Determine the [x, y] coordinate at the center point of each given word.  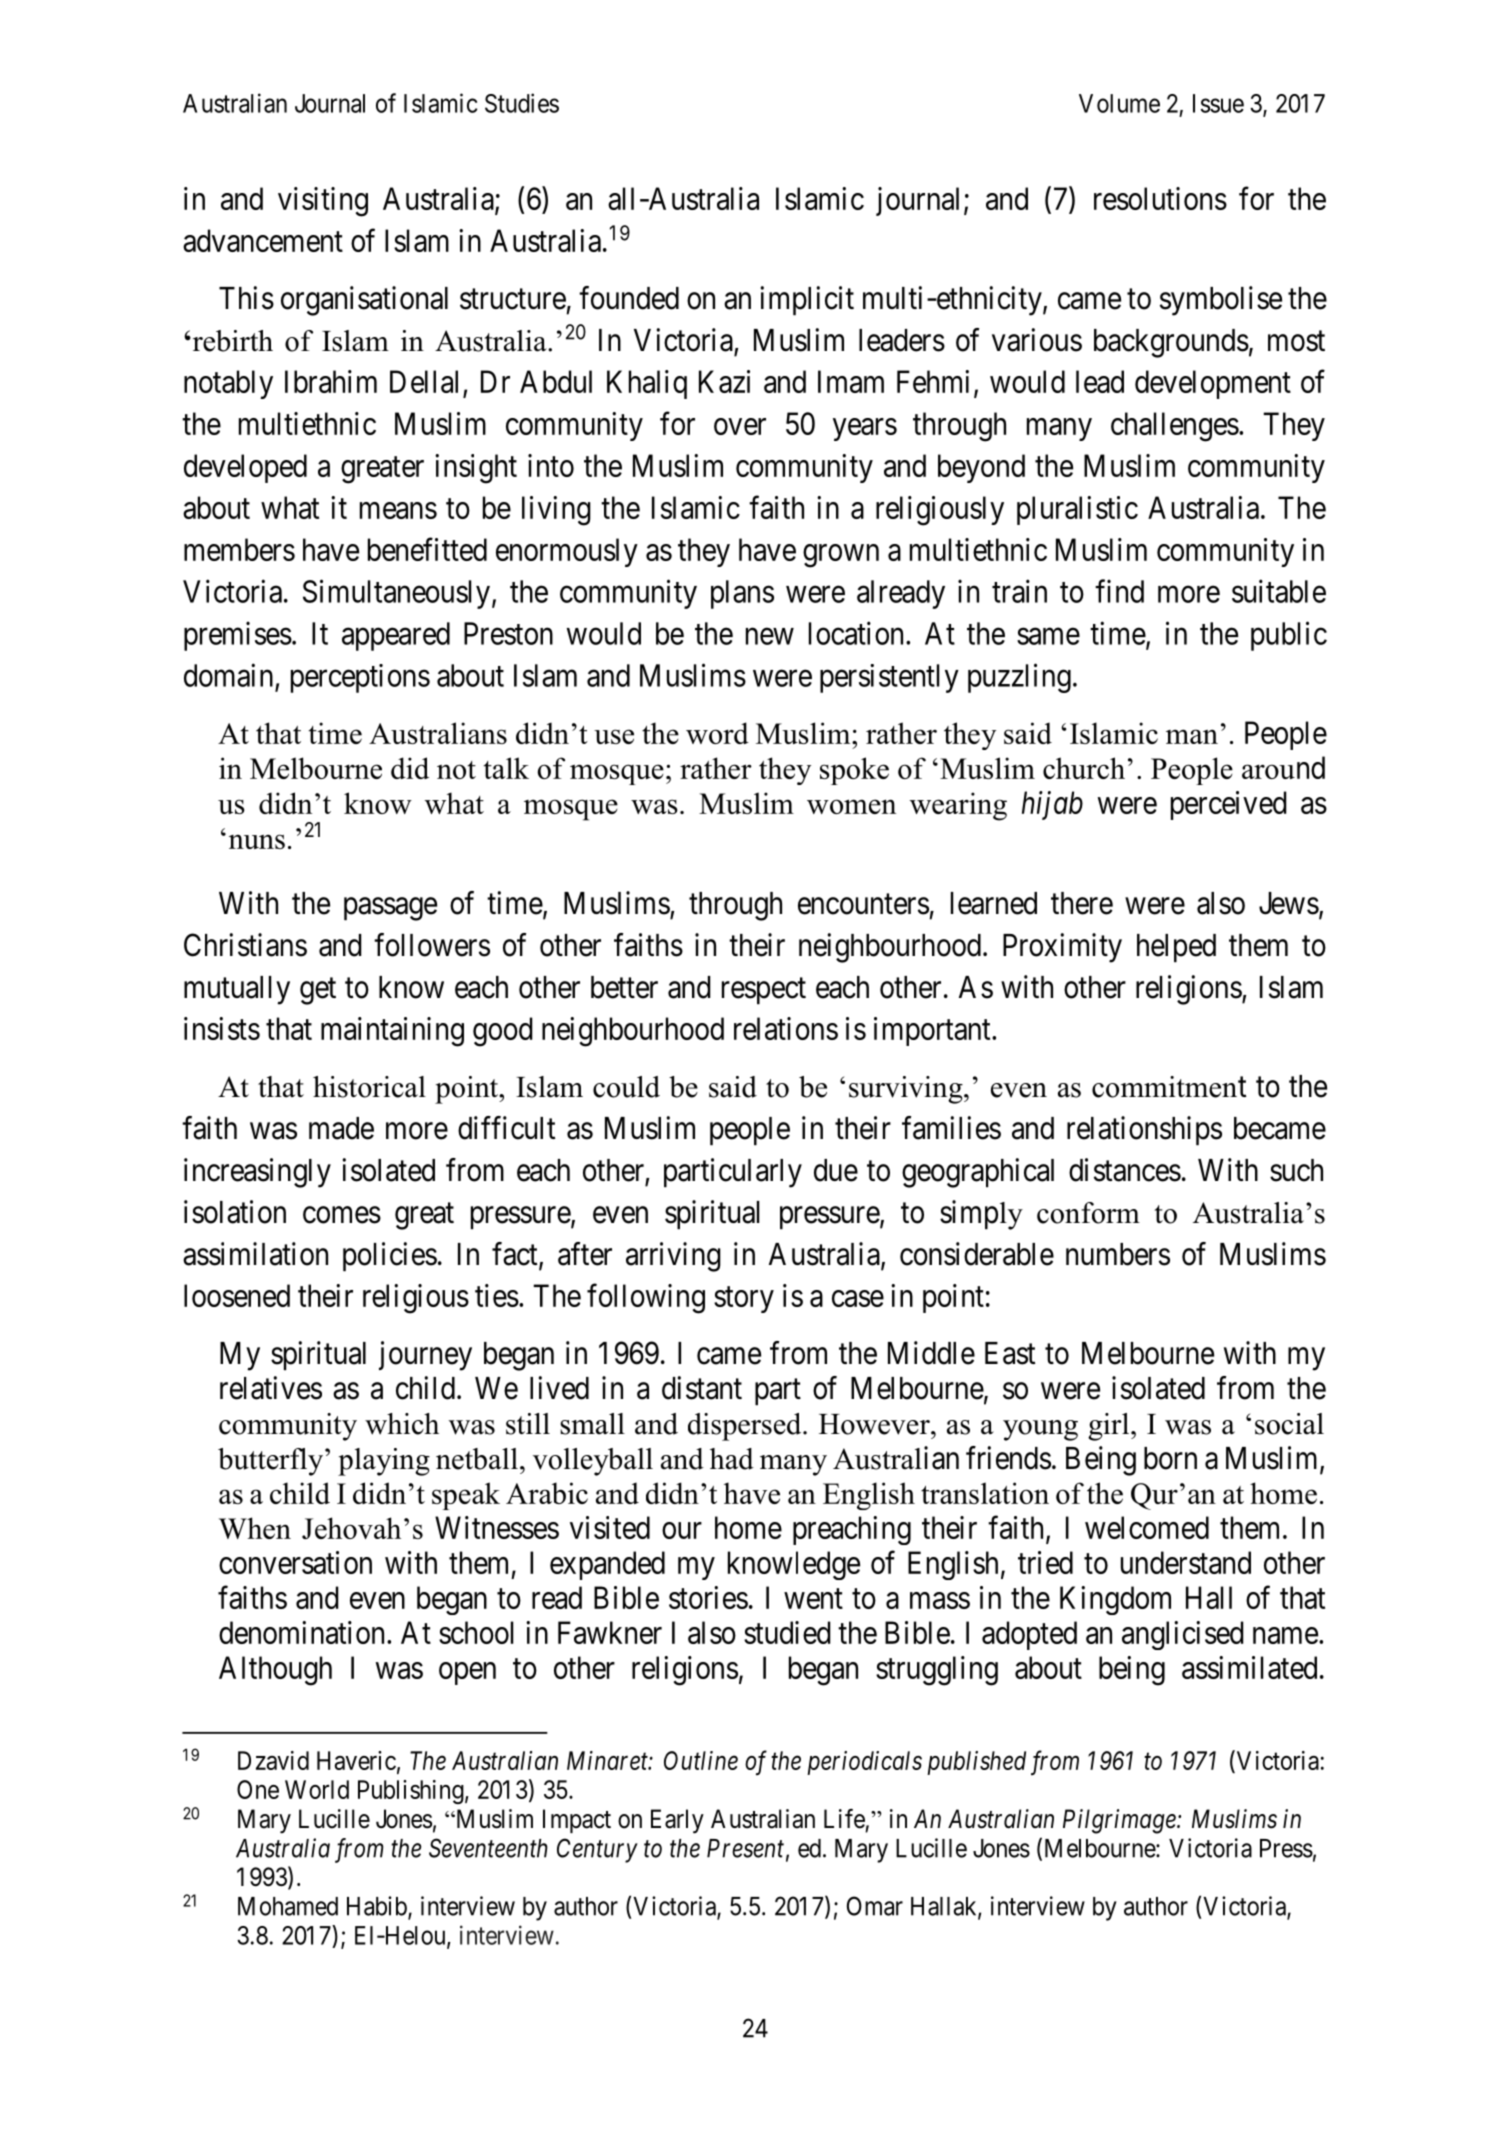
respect [764, 991]
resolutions [1160, 198]
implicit [807, 301]
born [1170, 1458]
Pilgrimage [1120, 1821]
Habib [378, 1907]
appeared [396, 636]
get [318, 991]
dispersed [746, 1427]
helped [1176, 948]
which [402, 1424]
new [770, 636]
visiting [323, 202]
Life [844, 1819]
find [1119, 591]
